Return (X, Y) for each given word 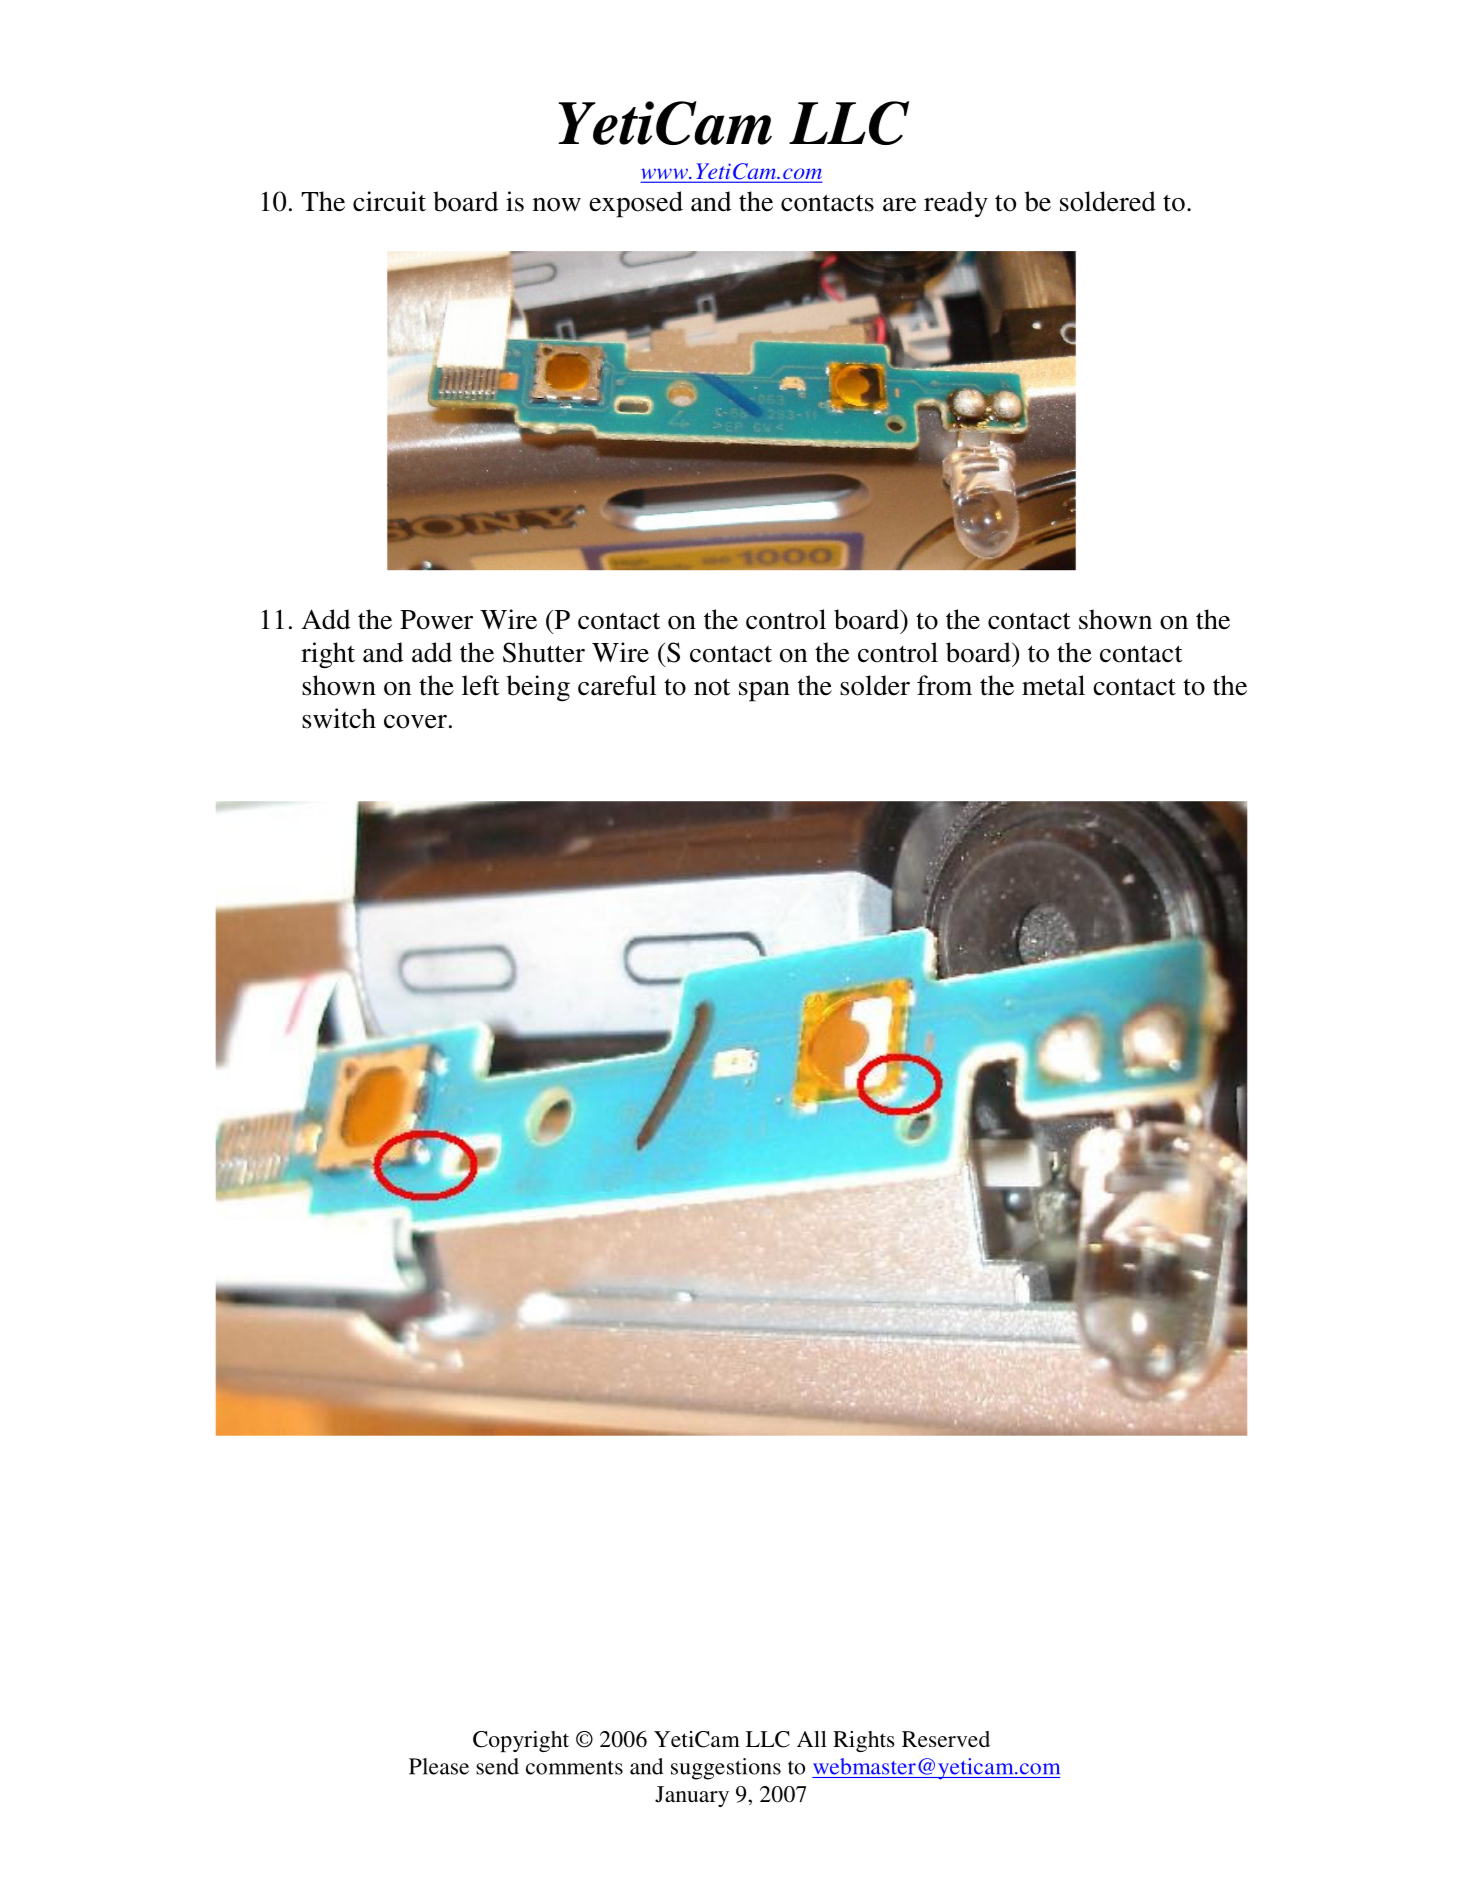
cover (415, 722)
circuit (389, 201)
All (812, 1739)
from (944, 685)
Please (439, 1766)
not (712, 687)
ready (956, 204)
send (497, 1766)
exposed (636, 204)
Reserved (946, 1739)
